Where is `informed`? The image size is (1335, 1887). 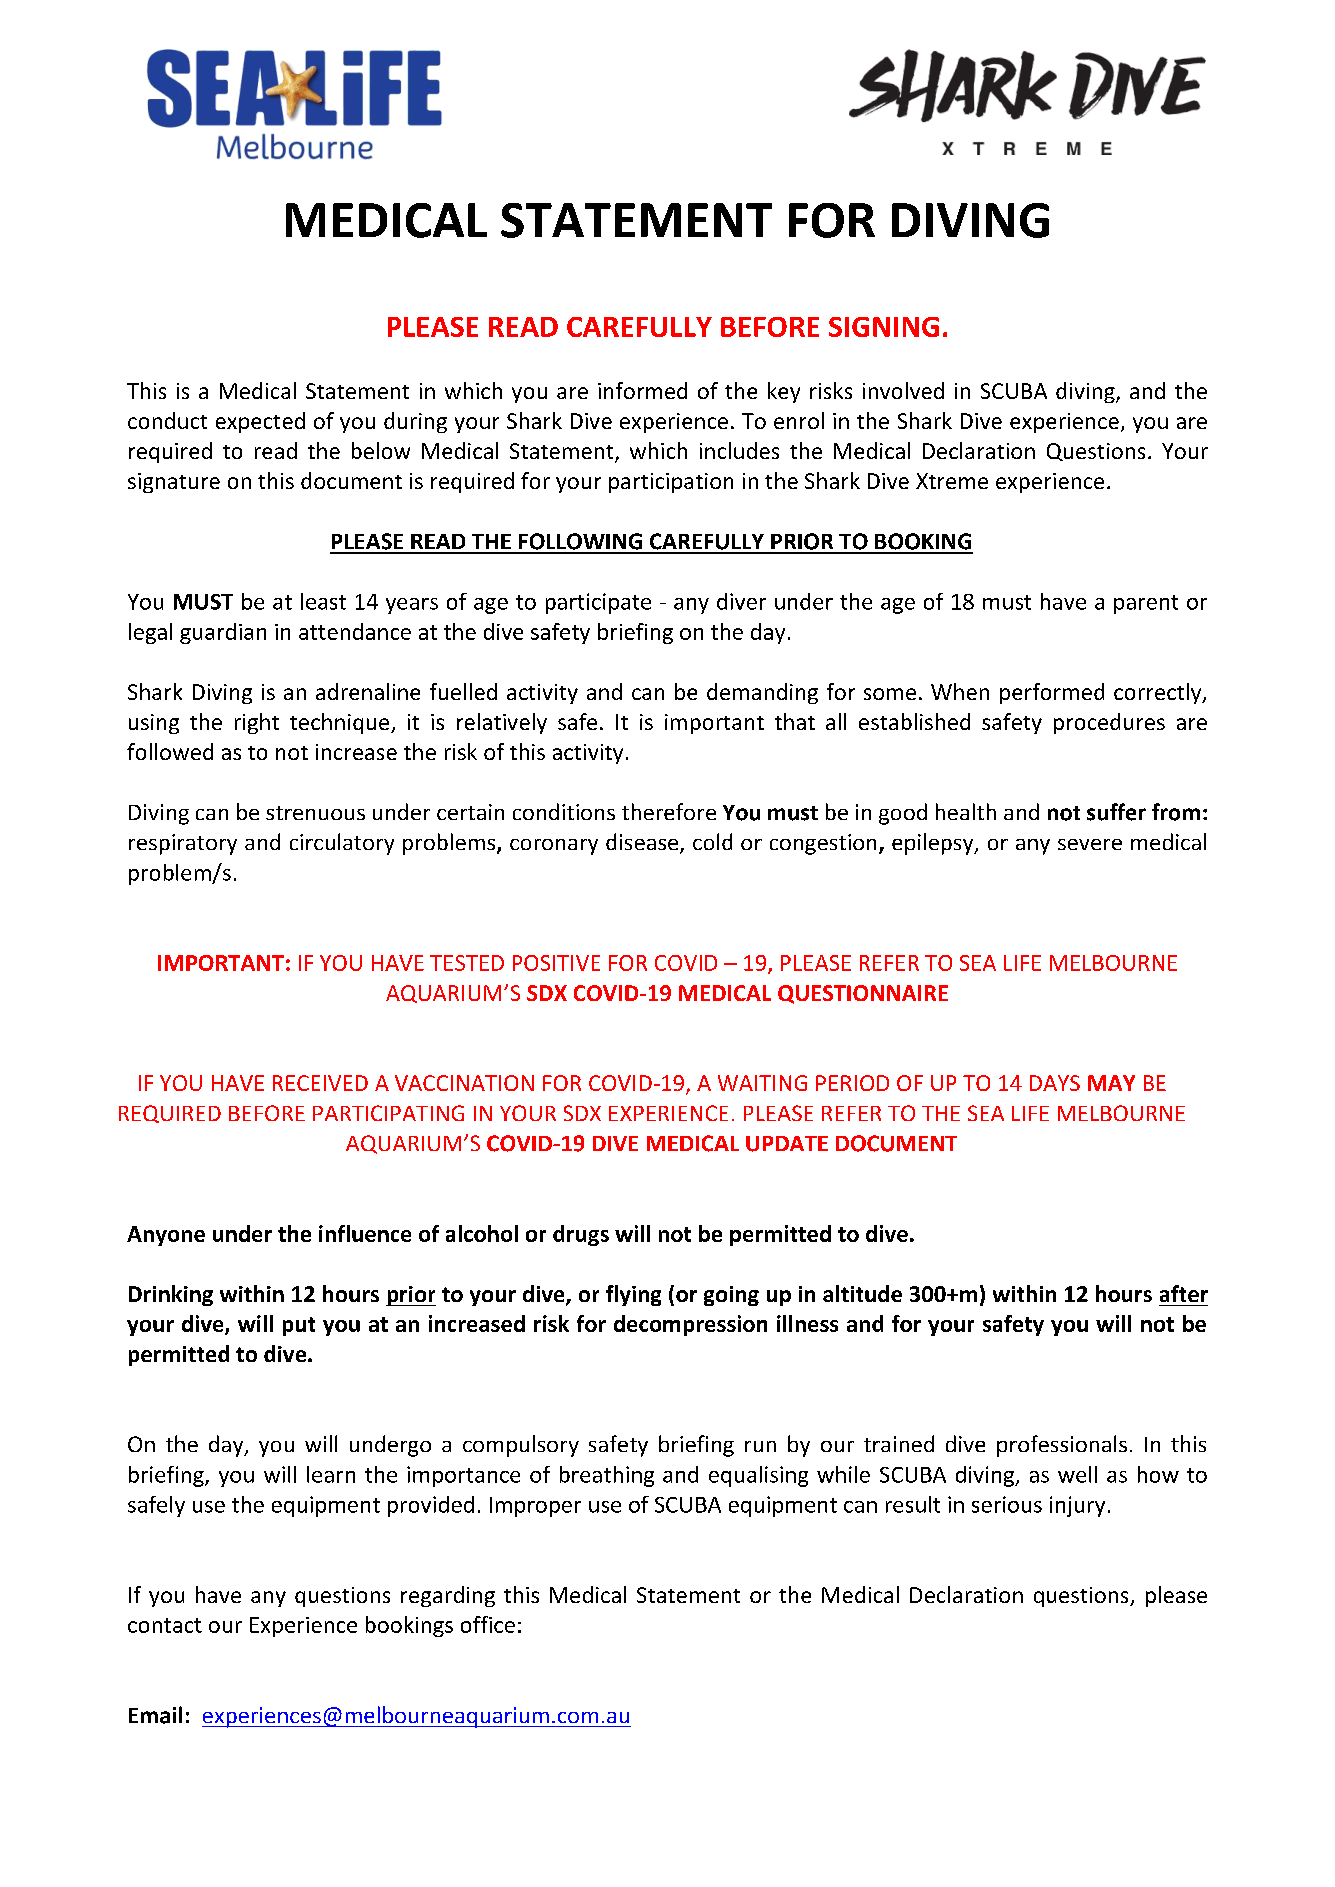
informed is located at coordinates (642, 390).
